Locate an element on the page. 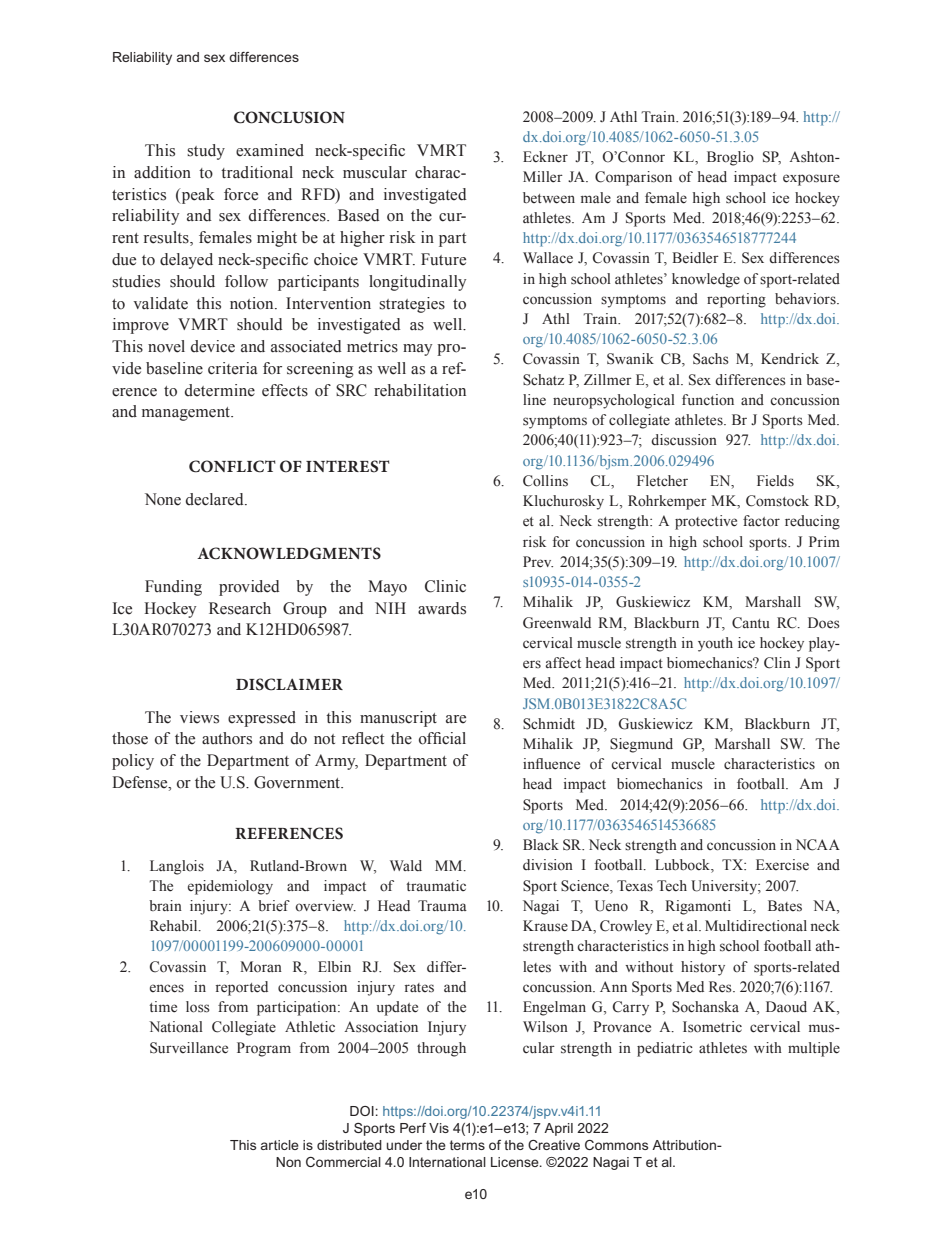  study is located at coordinates (206, 152).
